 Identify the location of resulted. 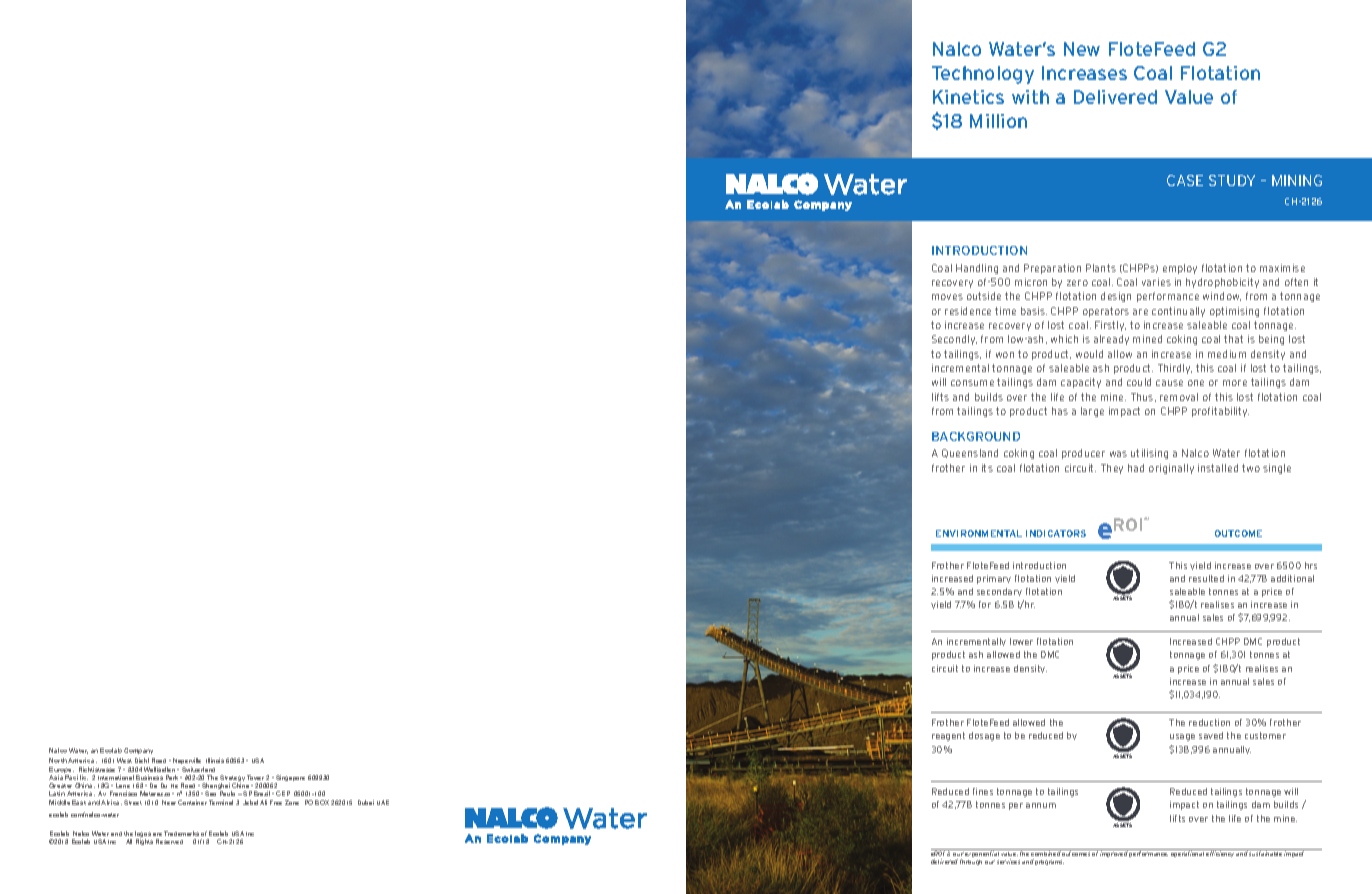
(1206, 578).
